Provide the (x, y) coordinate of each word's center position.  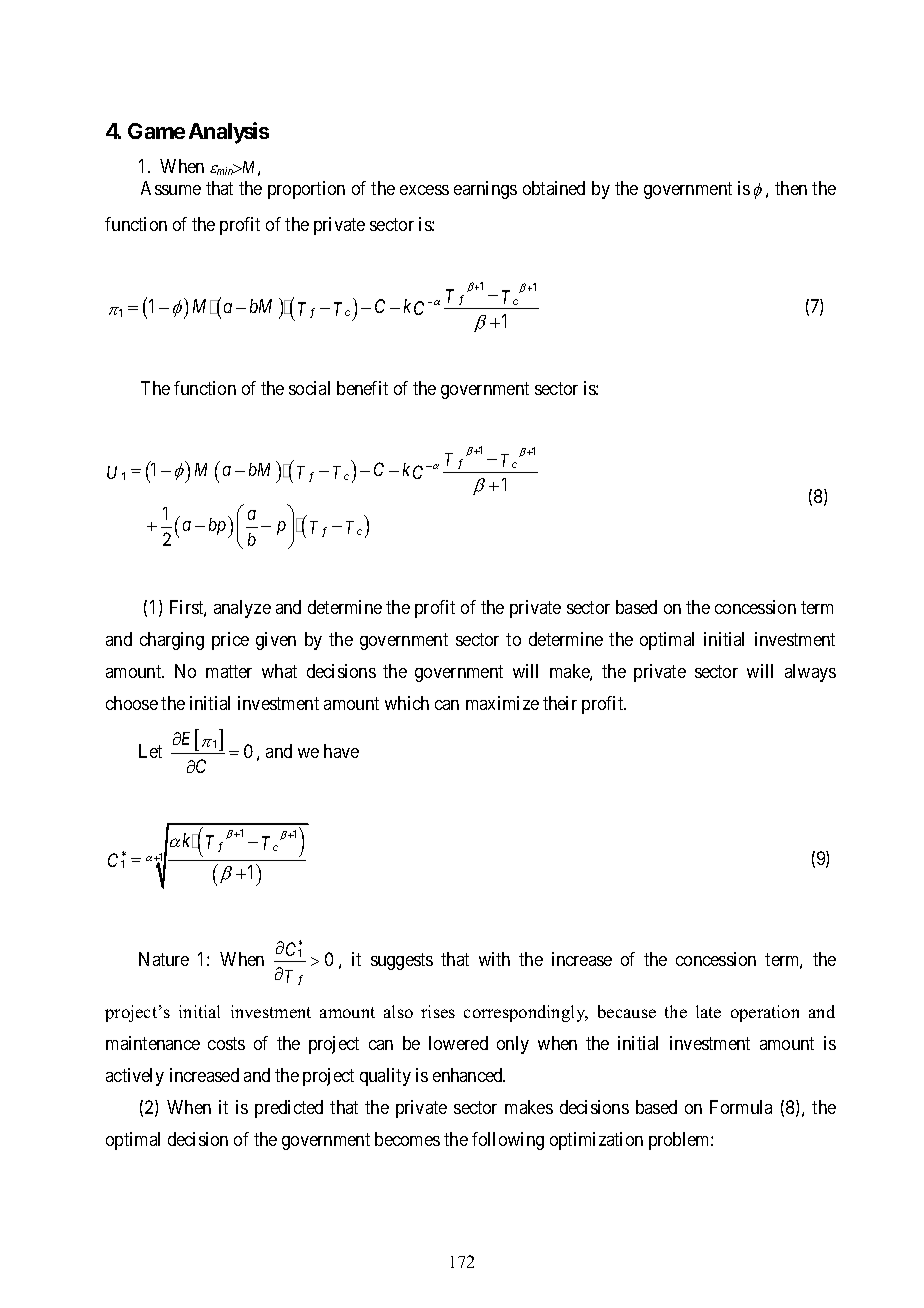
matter (229, 672)
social (309, 388)
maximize (502, 703)
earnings (485, 190)
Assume (171, 188)
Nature (164, 959)
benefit (362, 388)
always (810, 673)
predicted (289, 1109)
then (791, 188)
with (494, 959)
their (560, 703)
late (708, 1011)
